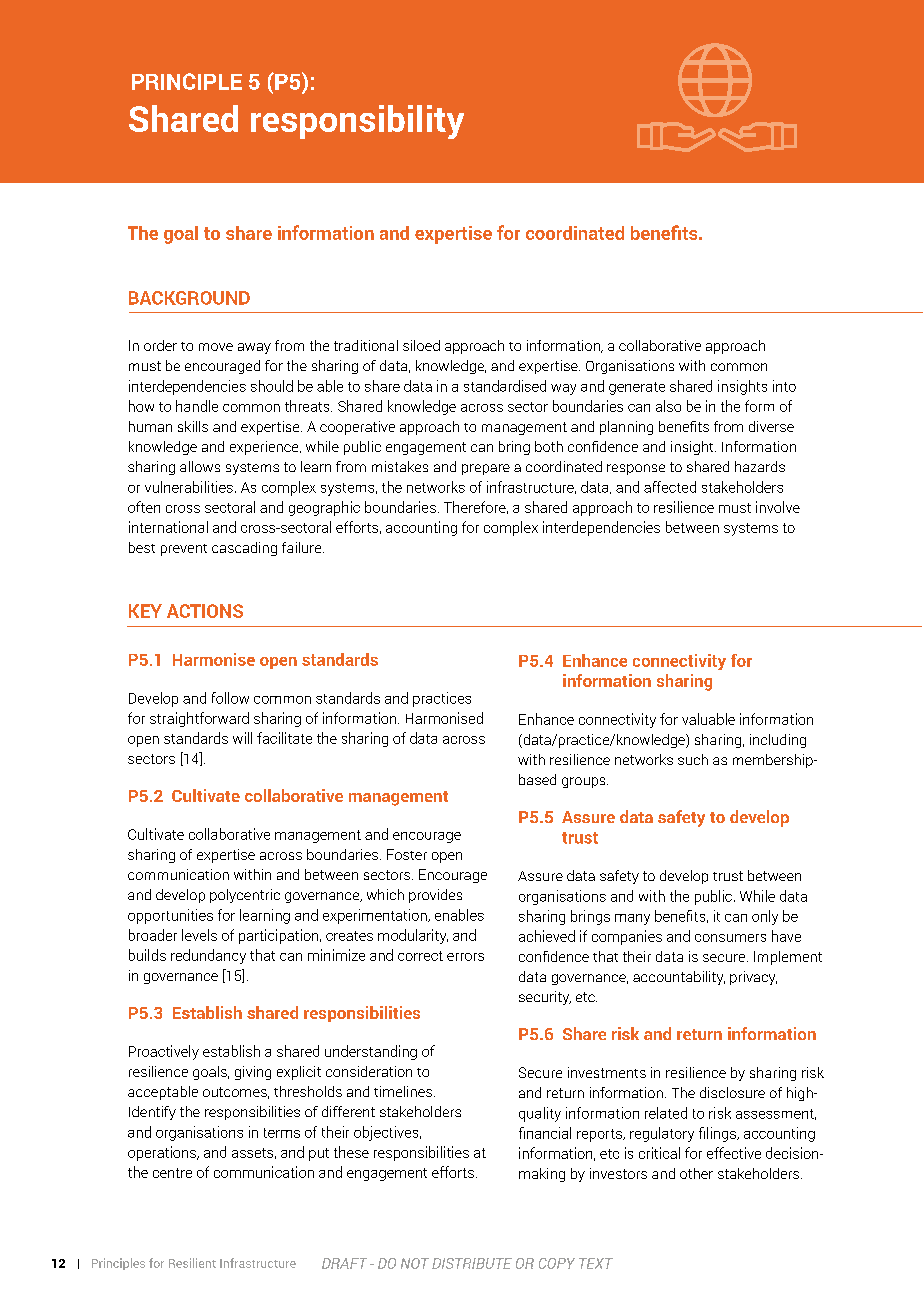 This document has width=924, height=1308. What do you see at coordinates (192, 1263) in the document?
I see `Resilient` at bounding box center [192, 1263].
